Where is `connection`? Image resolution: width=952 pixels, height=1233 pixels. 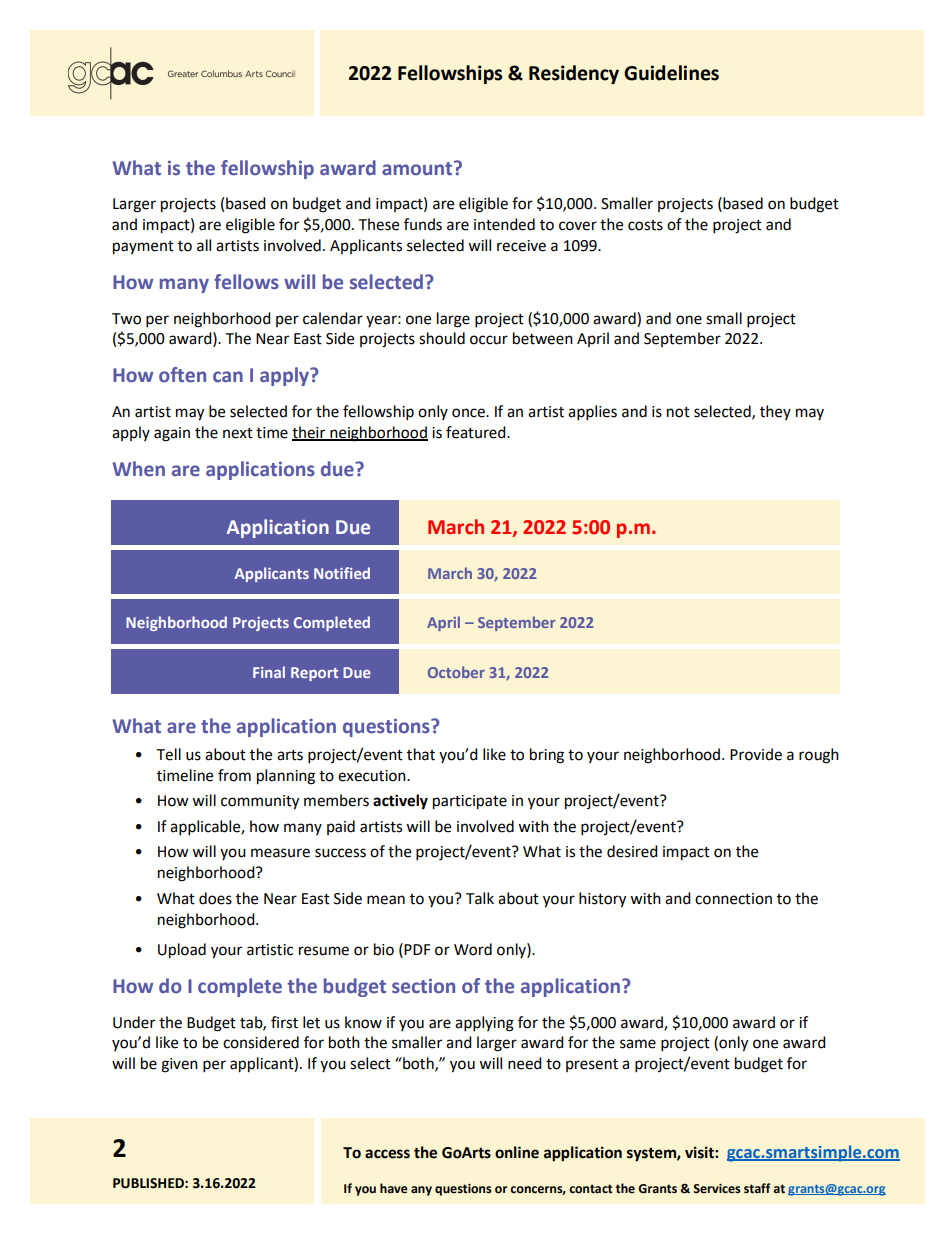
connection is located at coordinates (733, 899).
